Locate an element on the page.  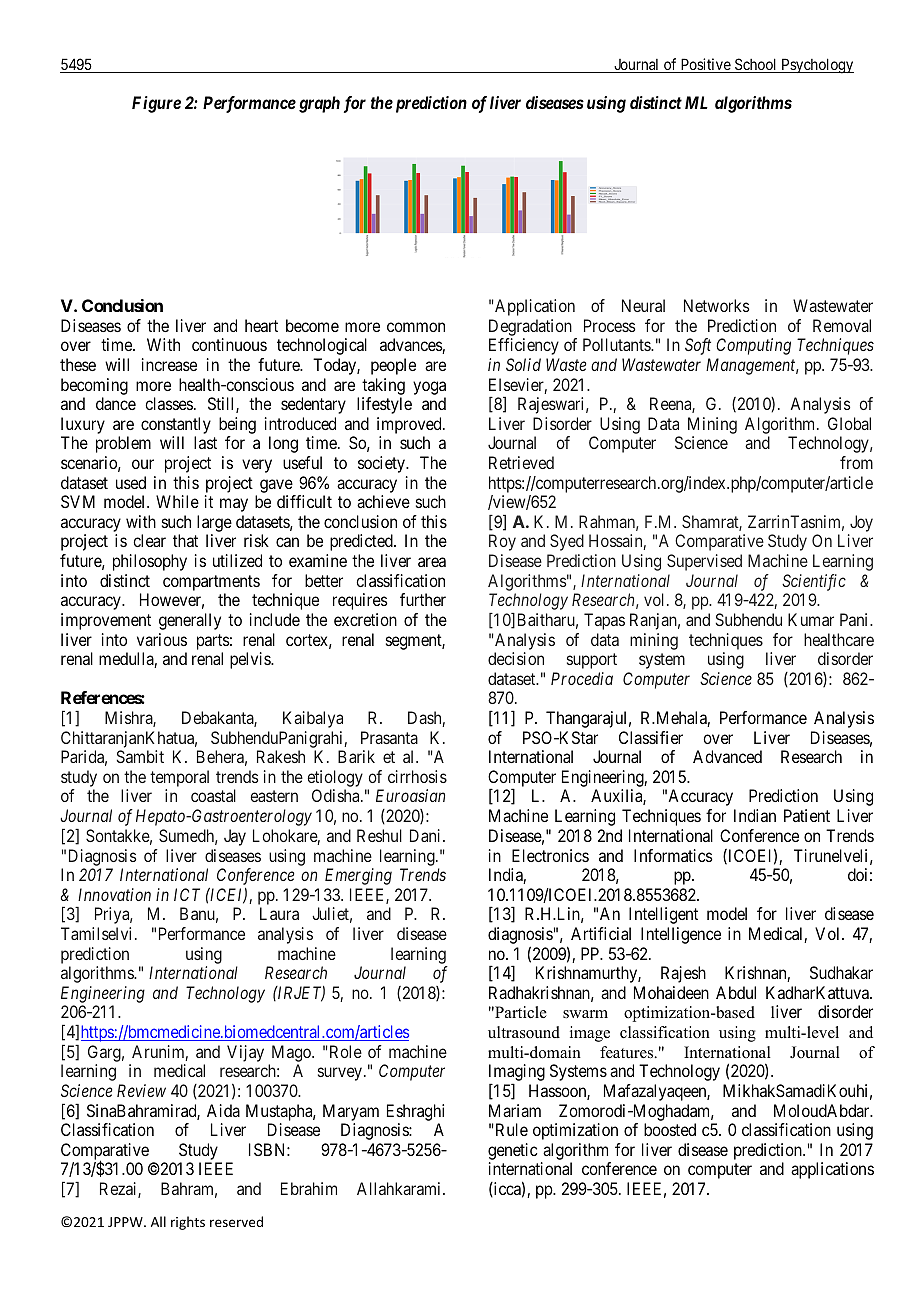
various is located at coordinates (162, 639).
